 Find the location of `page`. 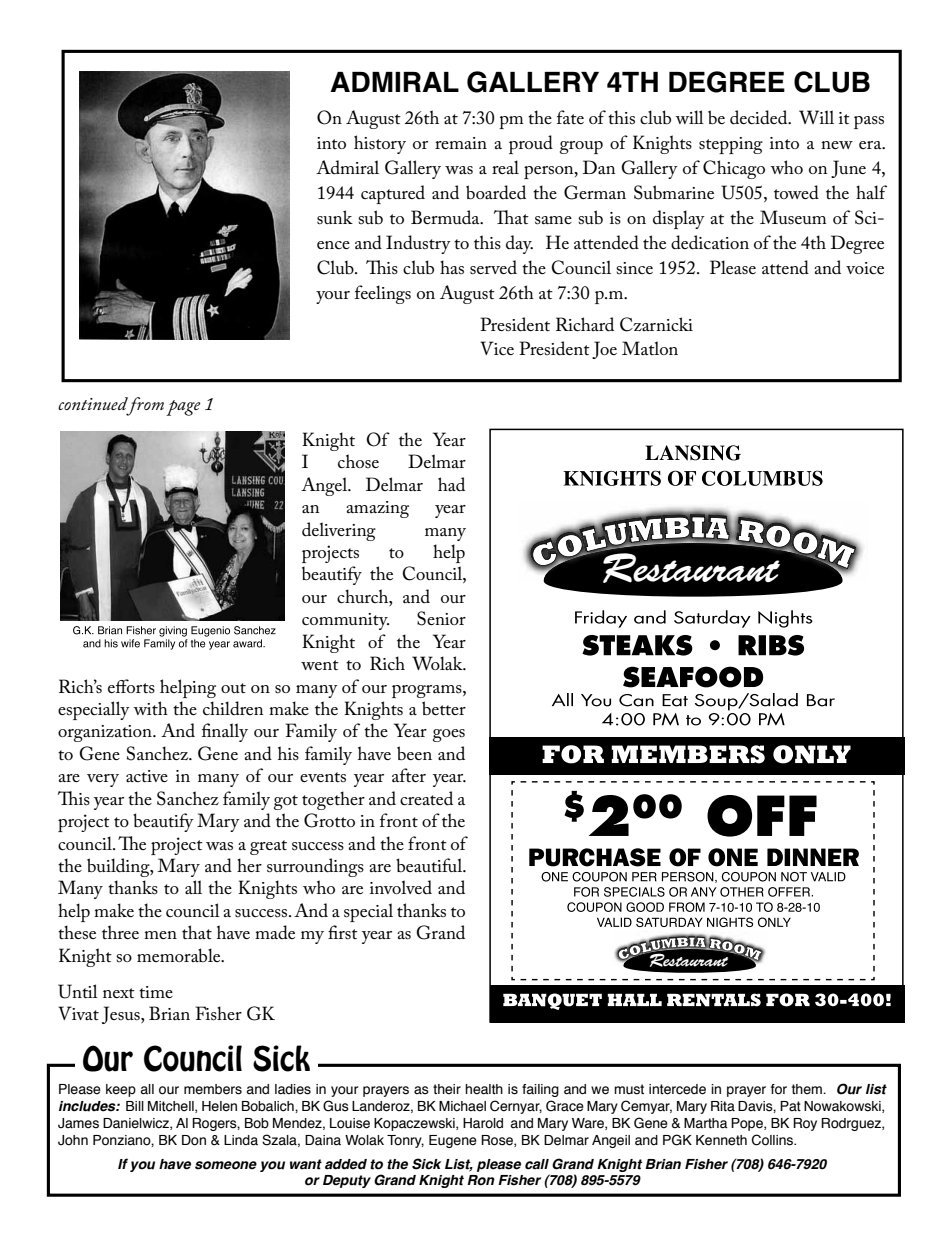

page is located at coordinates (183, 408).
